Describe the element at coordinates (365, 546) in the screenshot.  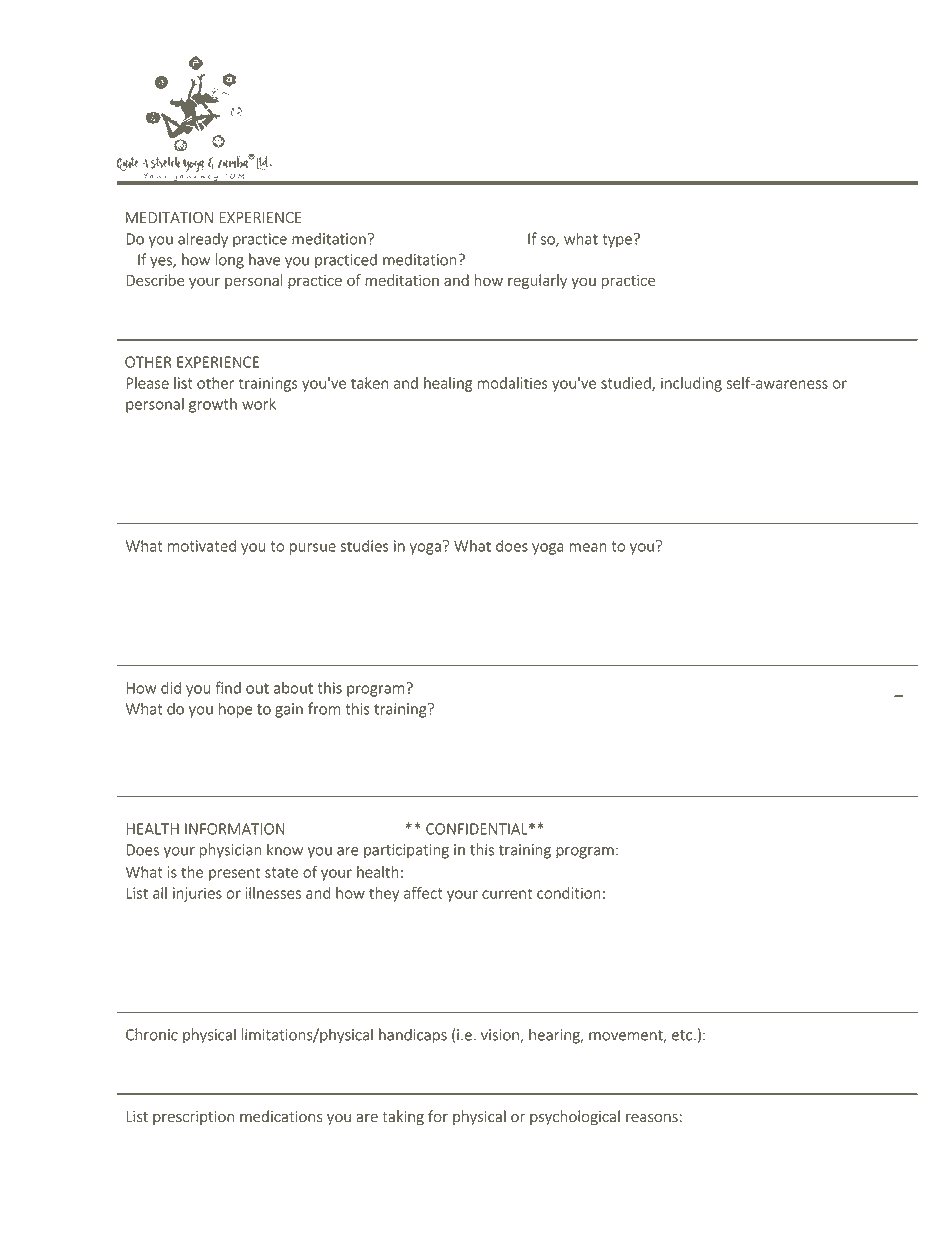
I see `studies` at that location.
